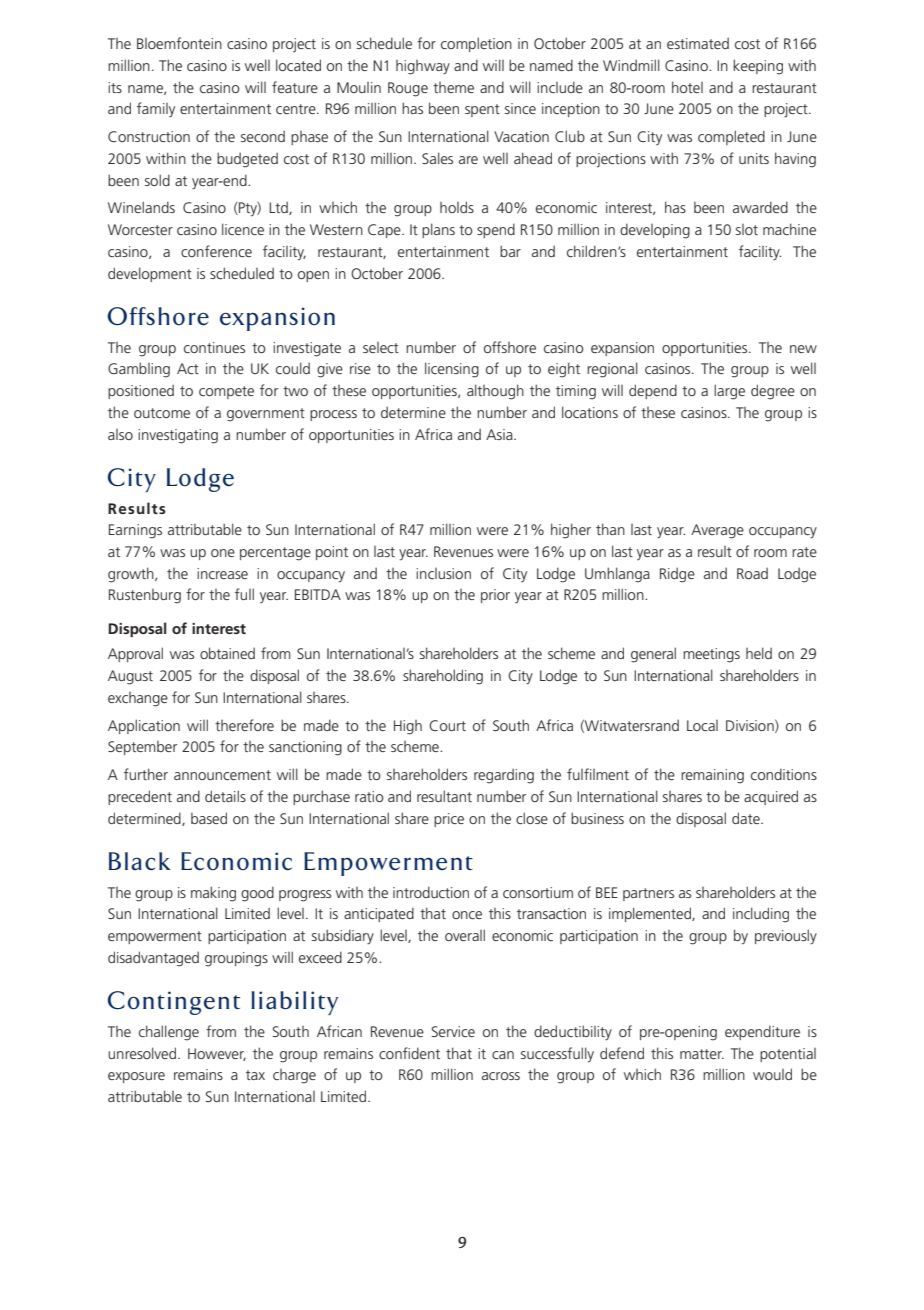 This screenshot has width=924, height=1310. What do you see at coordinates (156, 109) in the screenshot?
I see `family` at bounding box center [156, 109].
